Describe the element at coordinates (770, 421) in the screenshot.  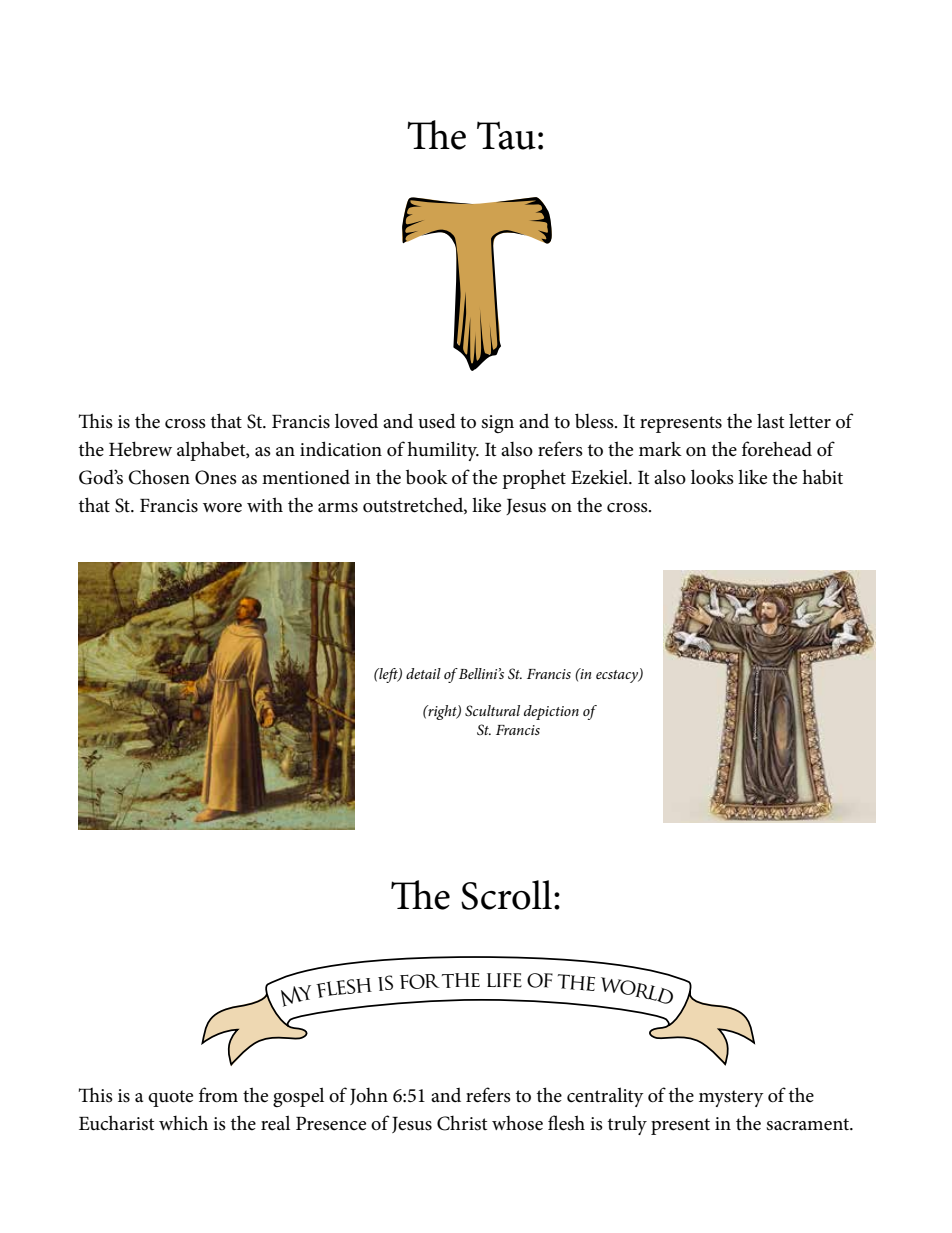
I see `last` at that location.
